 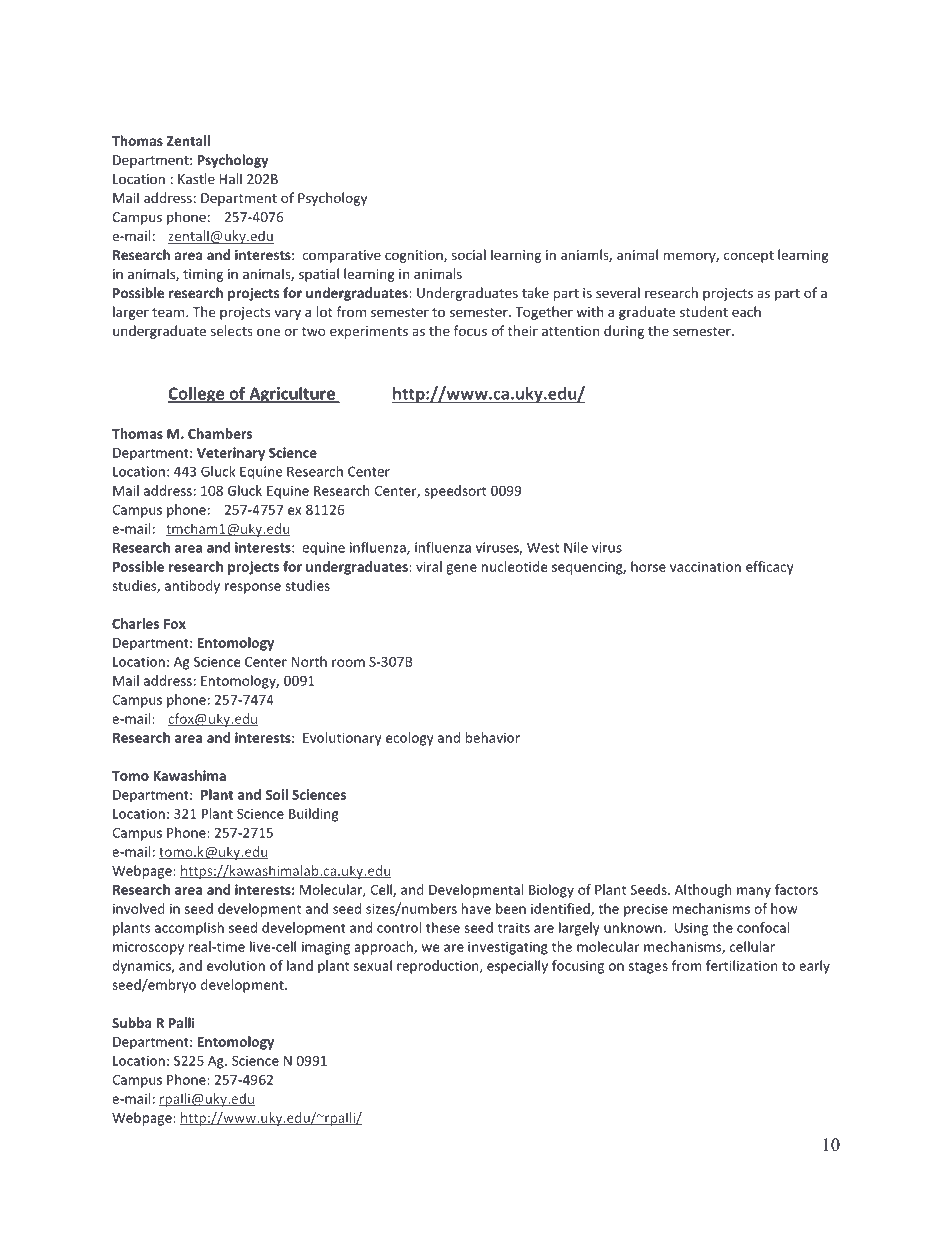 I want to click on accomplish, so click(x=189, y=929).
